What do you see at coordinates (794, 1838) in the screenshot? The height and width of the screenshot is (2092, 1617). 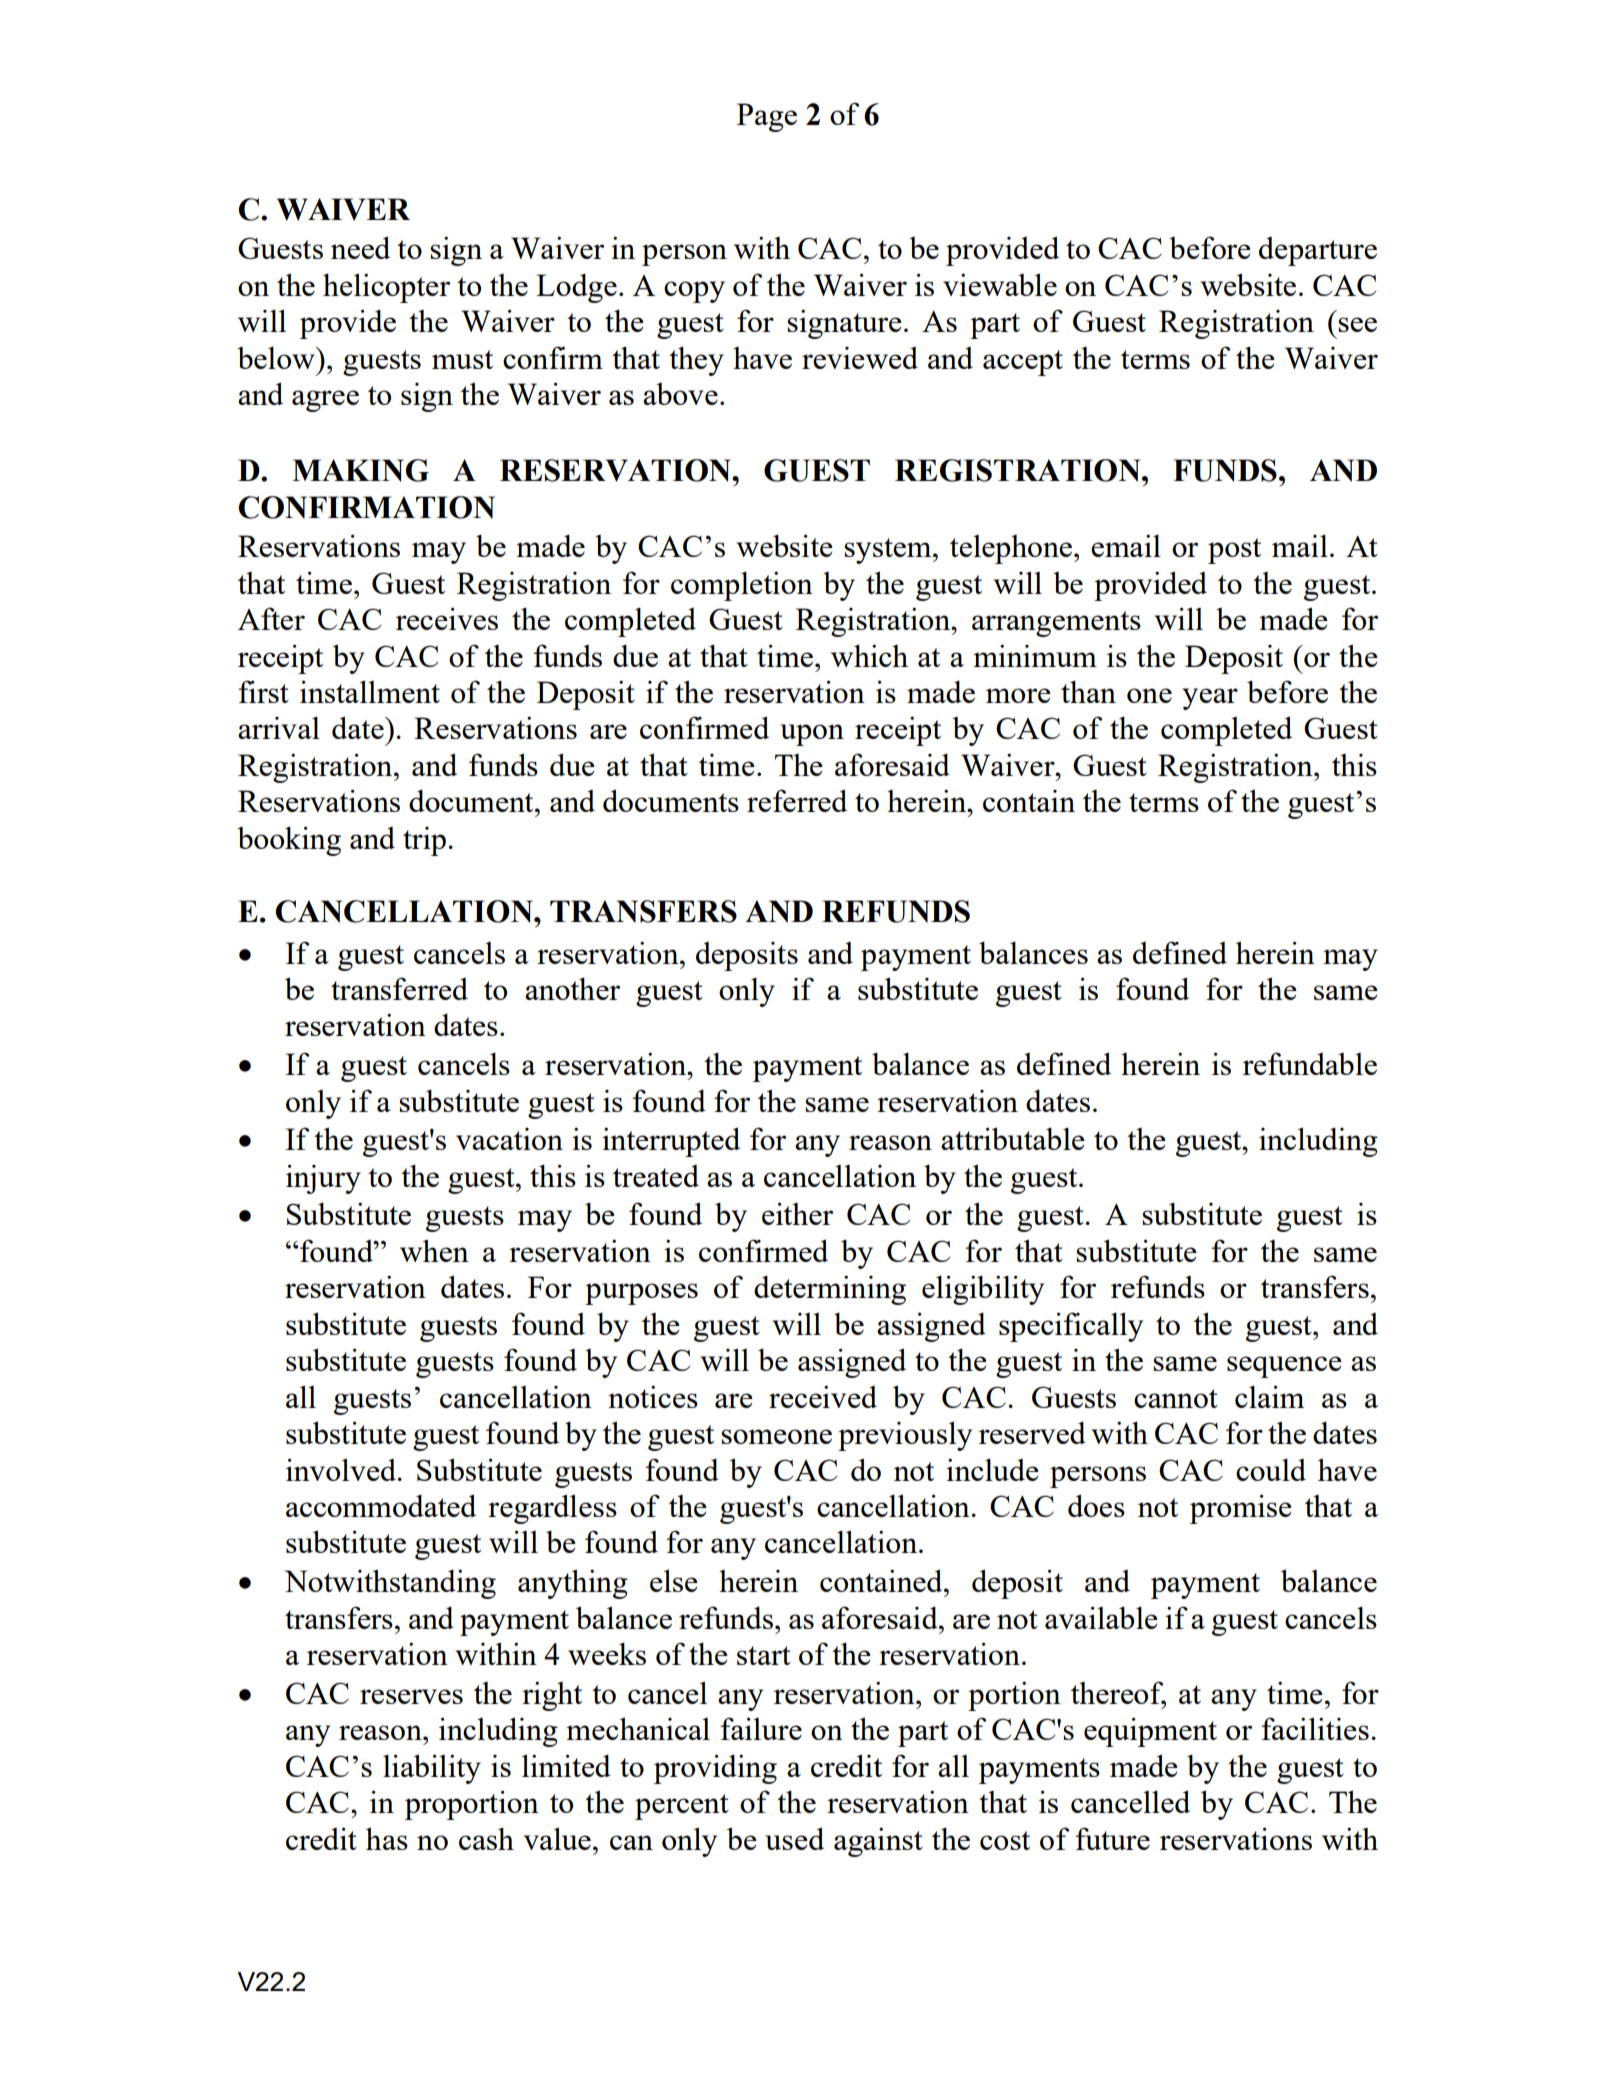 I see `used` at bounding box center [794, 1838].
